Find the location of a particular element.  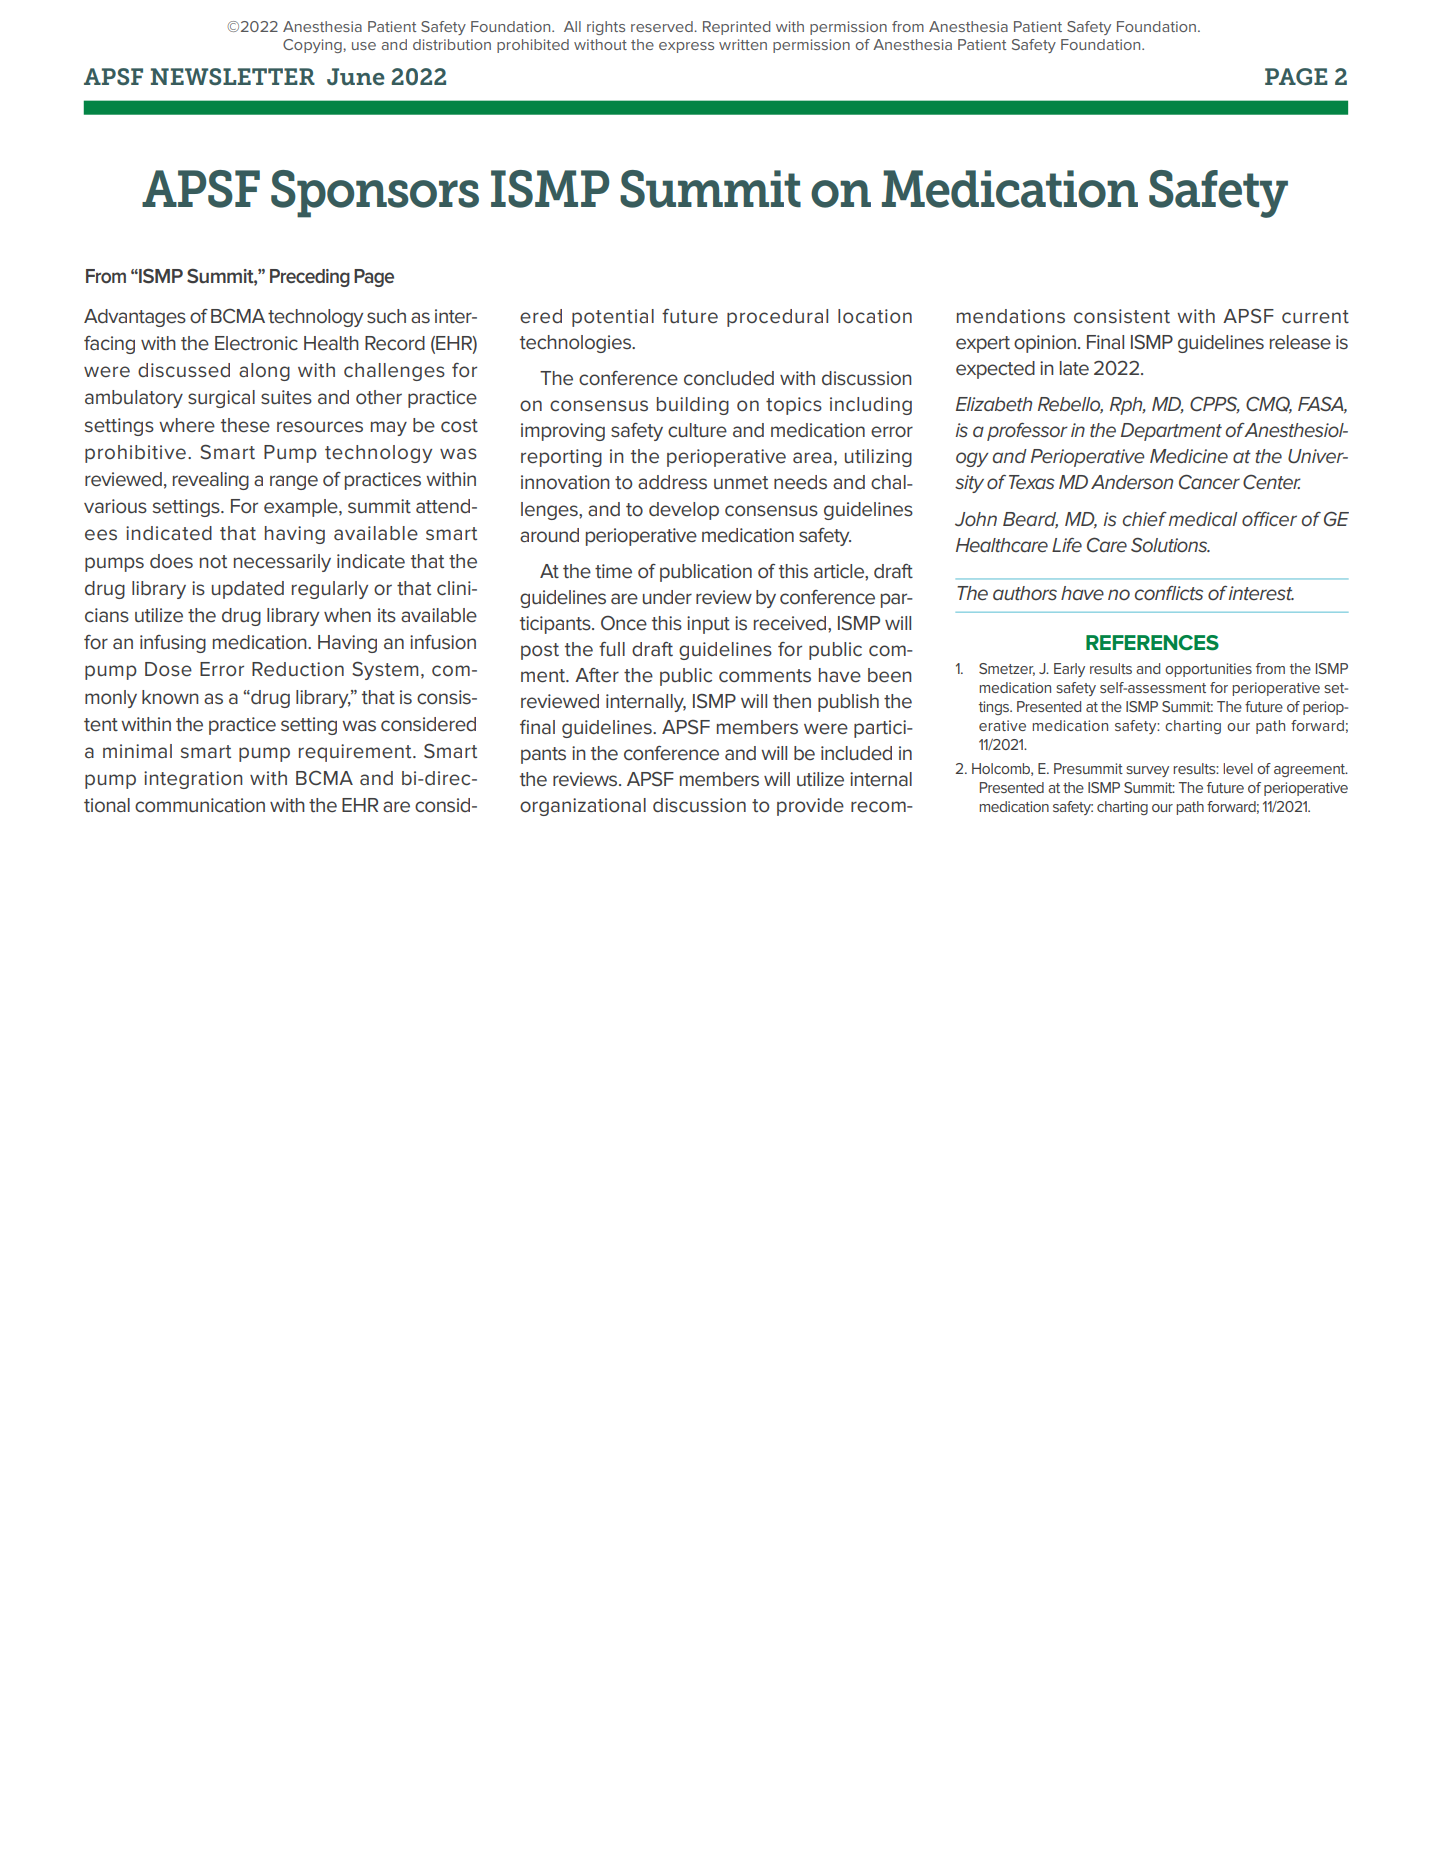

integration is located at coordinates (193, 780).
